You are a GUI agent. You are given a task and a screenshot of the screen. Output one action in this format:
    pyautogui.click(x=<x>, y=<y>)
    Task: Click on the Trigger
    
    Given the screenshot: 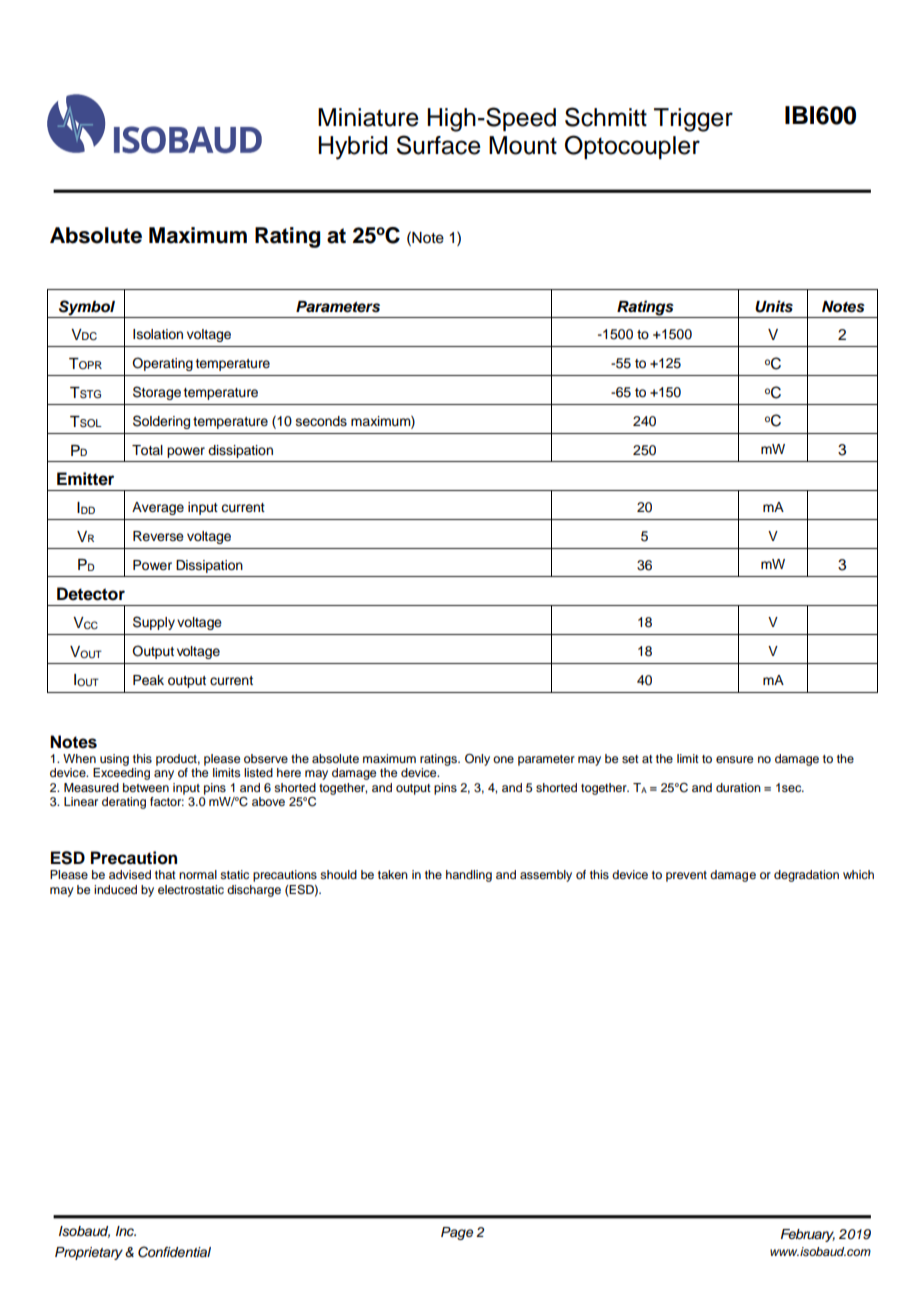 What is the action you would take?
    pyautogui.click(x=693, y=120)
